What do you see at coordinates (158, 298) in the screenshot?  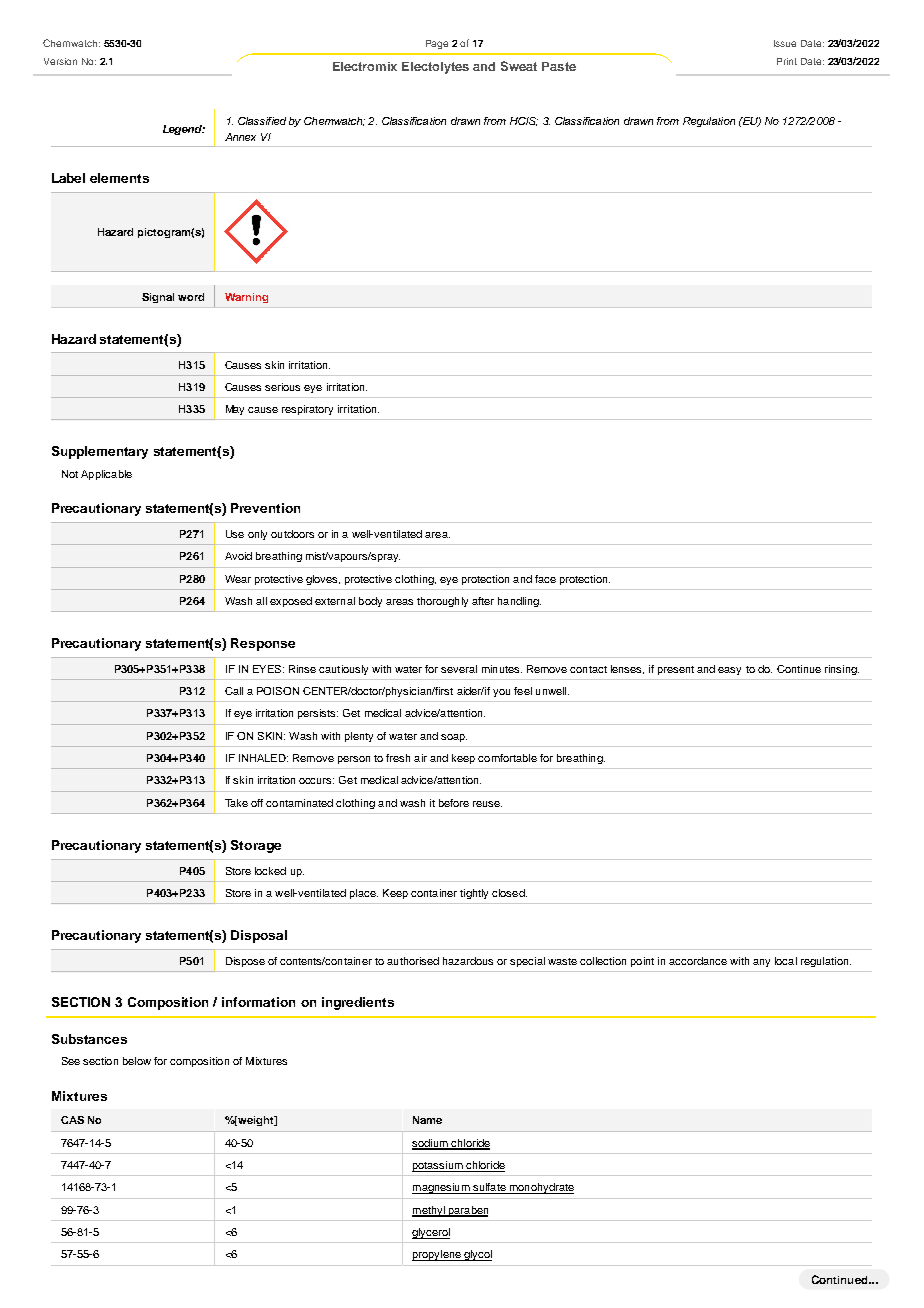 I see `Signal` at bounding box center [158, 298].
